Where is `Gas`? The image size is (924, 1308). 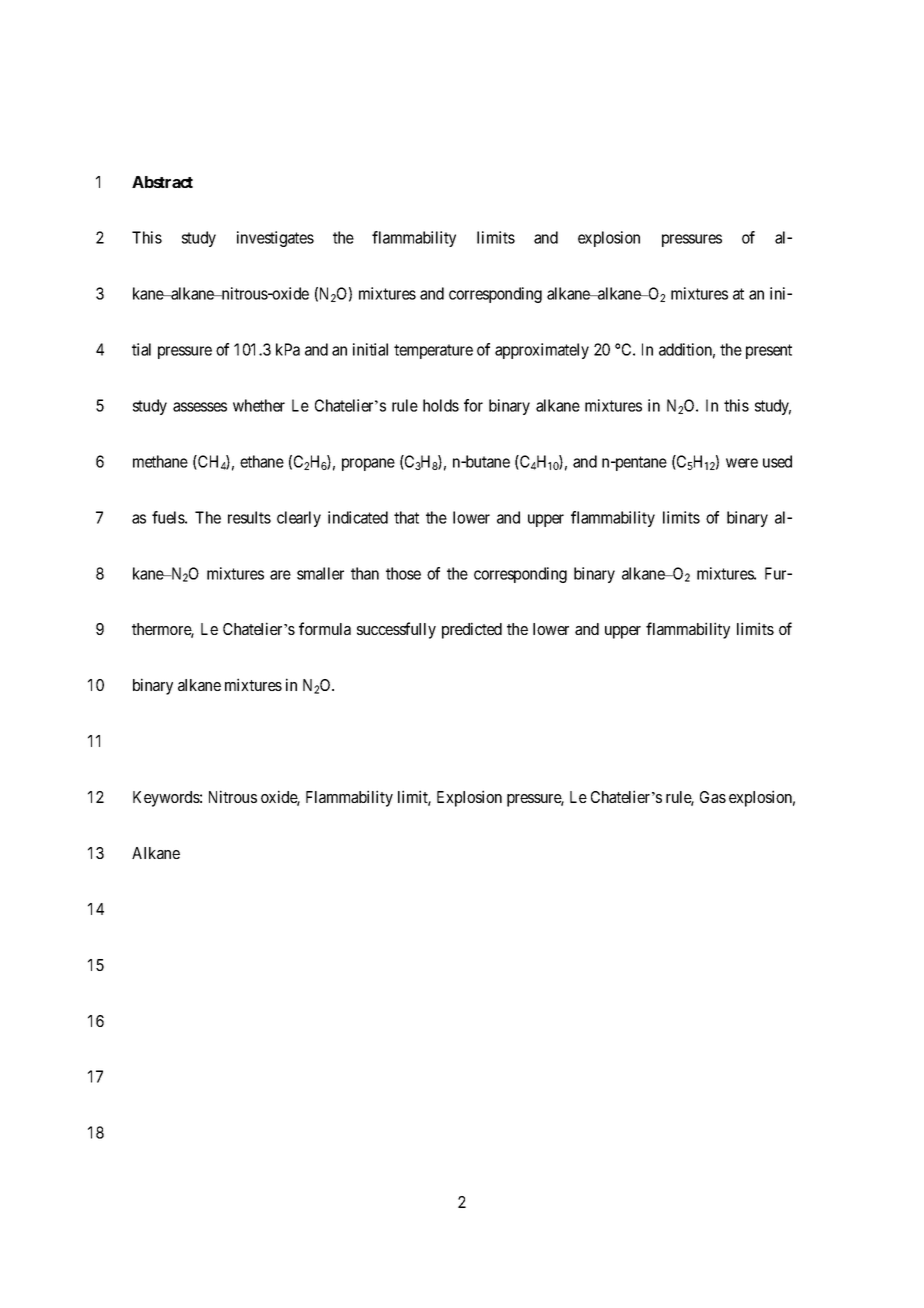 Gas is located at coordinates (713, 797).
